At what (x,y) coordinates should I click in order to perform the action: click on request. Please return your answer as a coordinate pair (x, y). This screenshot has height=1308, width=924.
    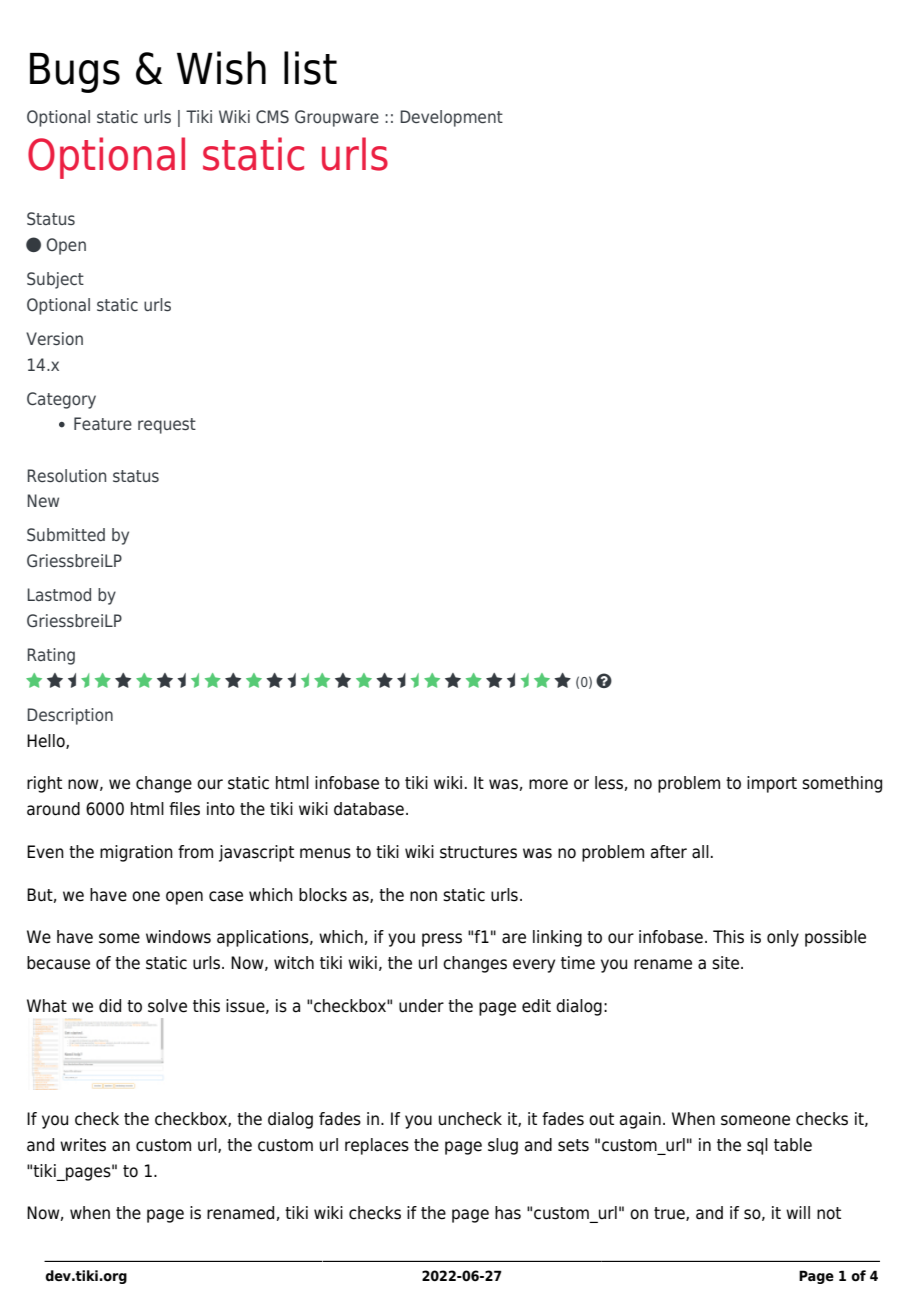
    Looking at the image, I should click on (167, 426).
